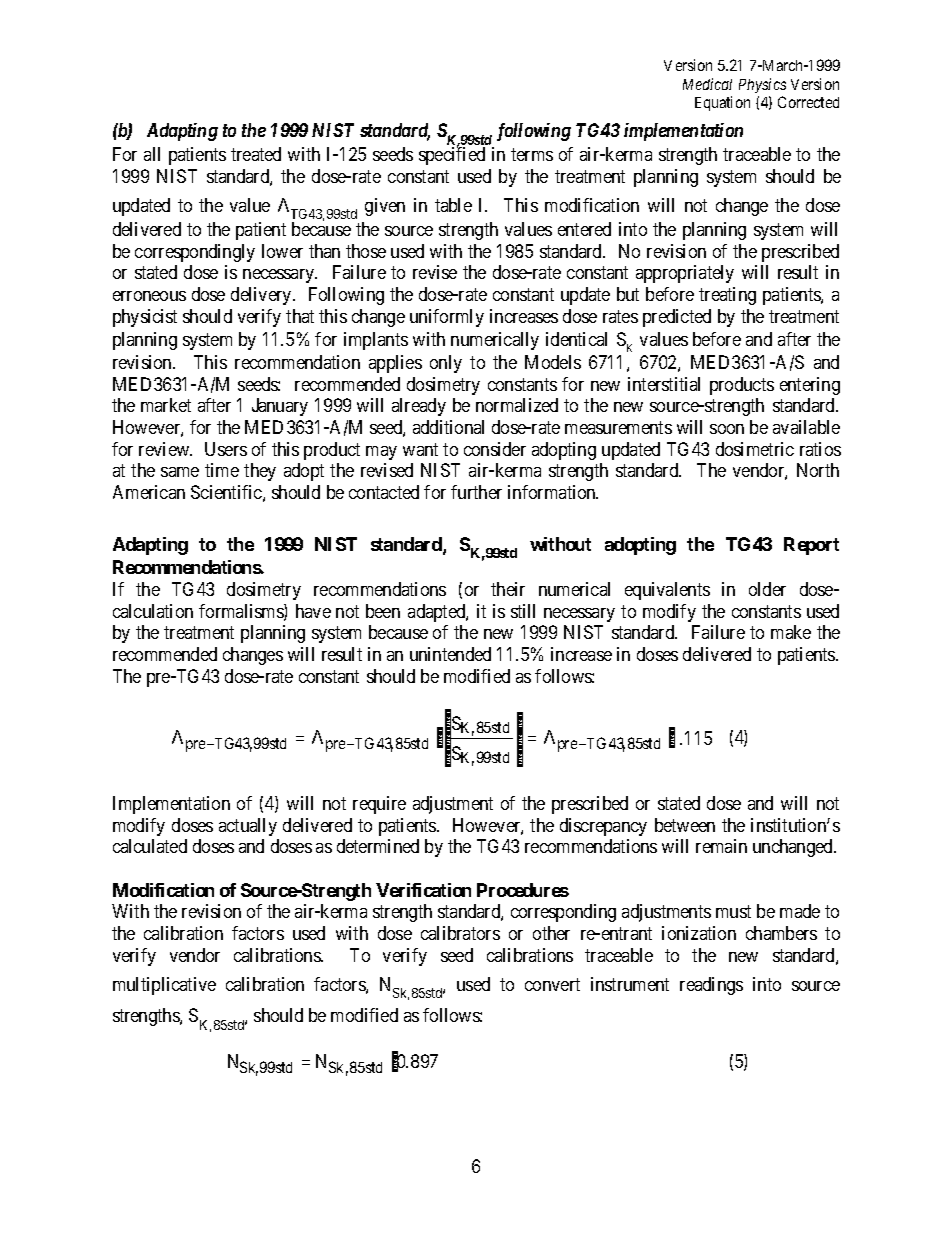 The image size is (952, 1233). Describe the element at coordinates (452, 155) in the screenshot. I see `specified` at that location.
